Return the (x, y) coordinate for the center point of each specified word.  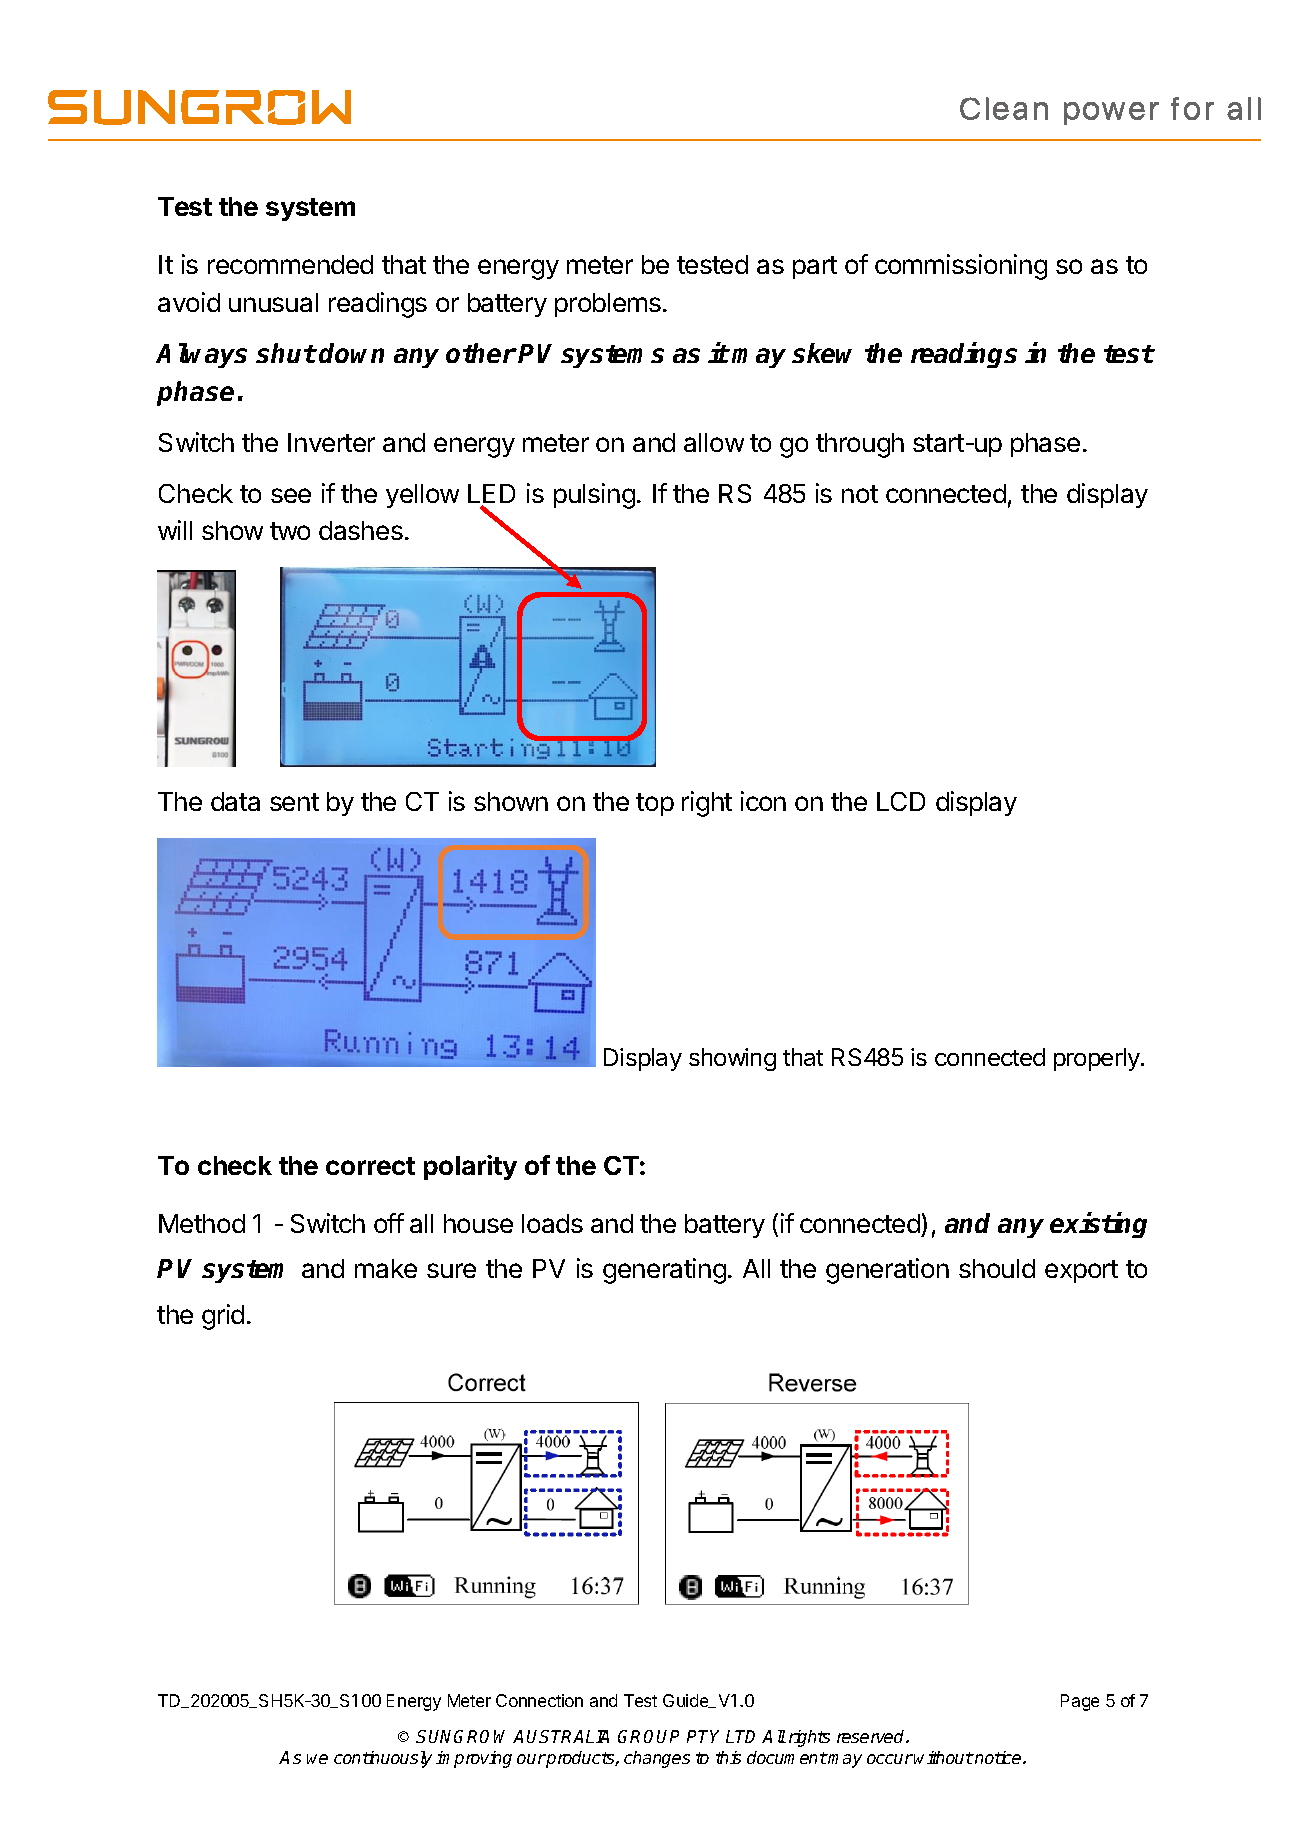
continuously (383, 1759)
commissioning (961, 267)
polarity (470, 1167)
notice (998, 1757)
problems (608, 305)
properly (1098, 1059)
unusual (273, 302)
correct (370, 1166)
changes (657, 1759)
